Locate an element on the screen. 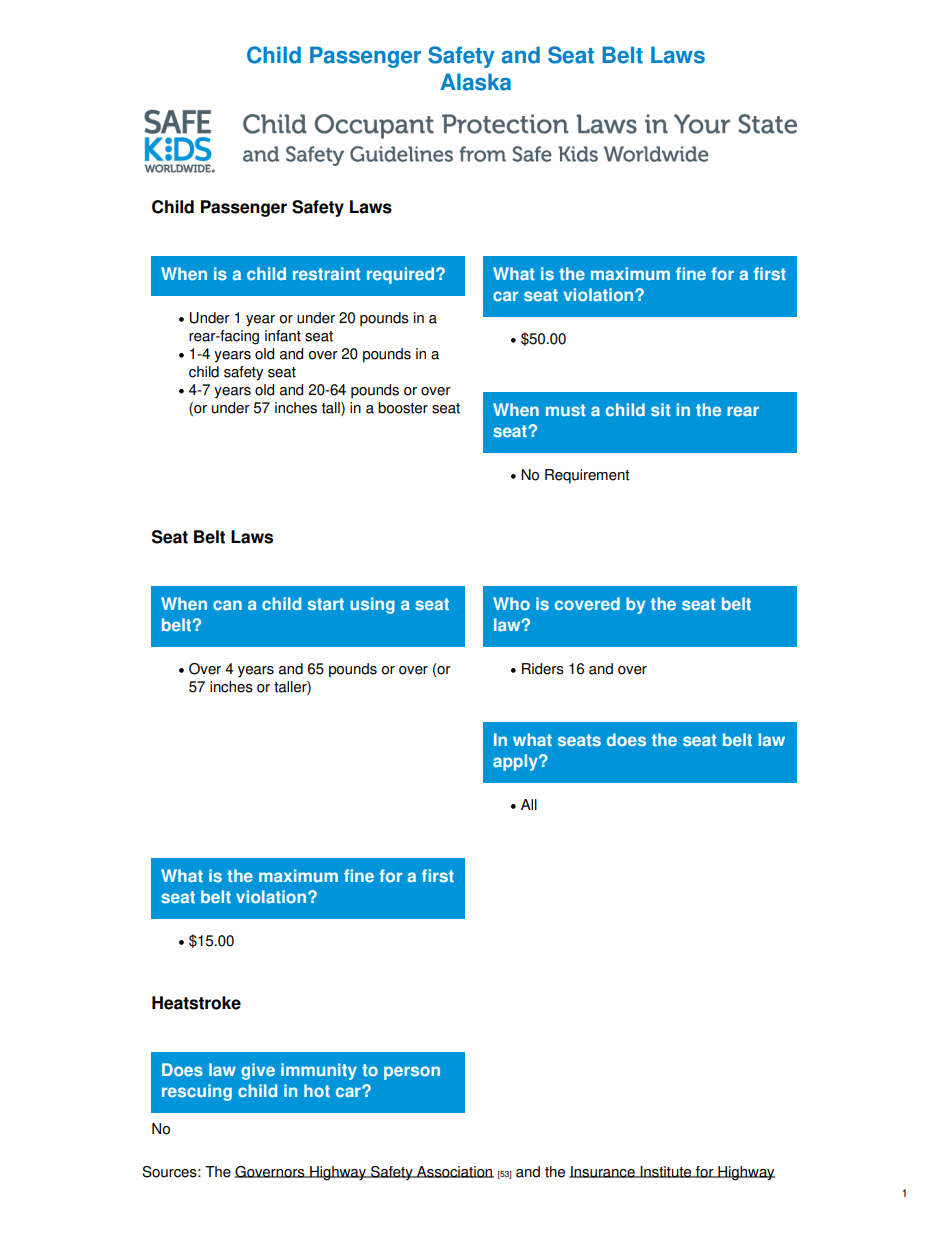 This screenshot has height=1233, width=952. must is located at coordinates (566, 410).
